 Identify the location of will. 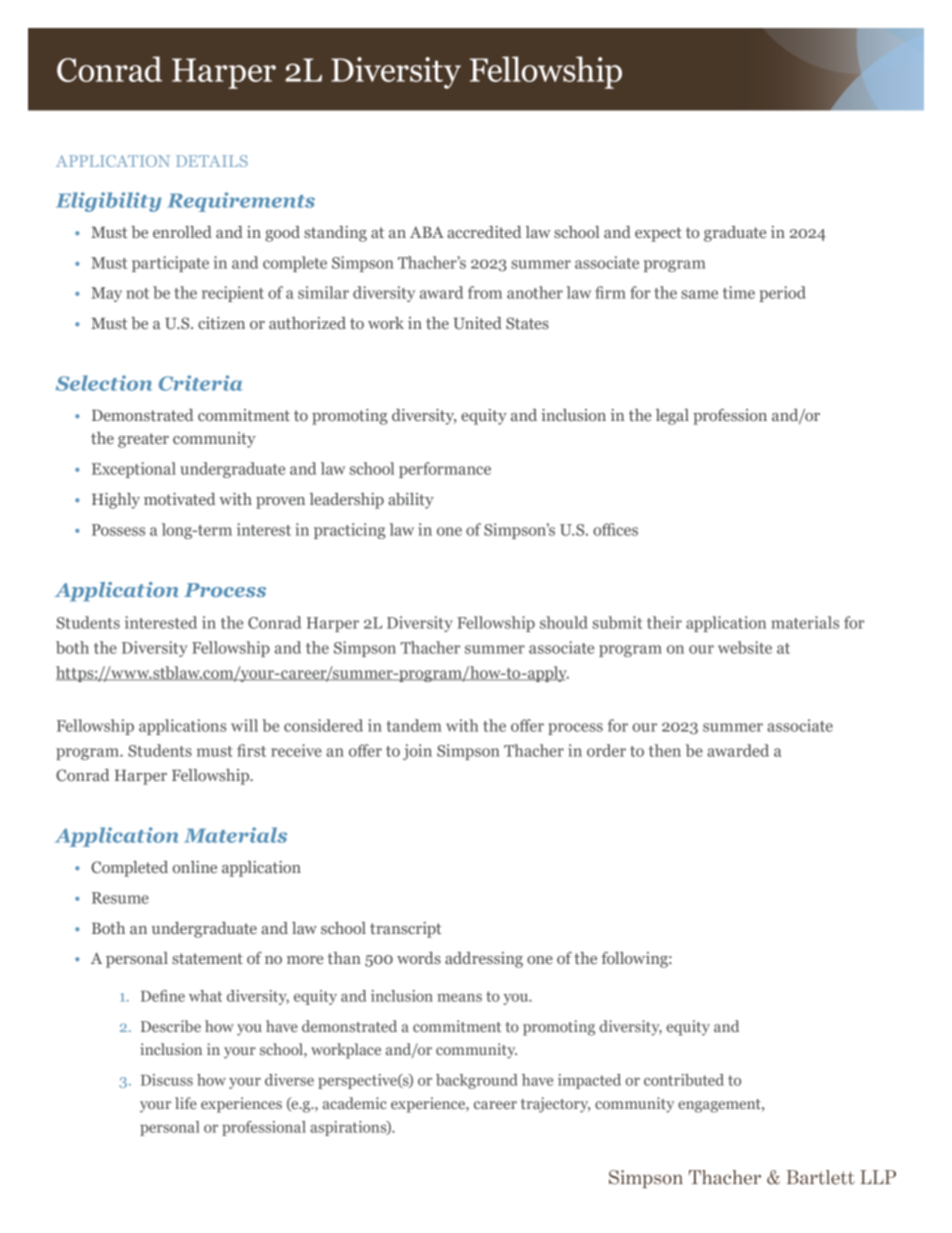
(244, 725).
